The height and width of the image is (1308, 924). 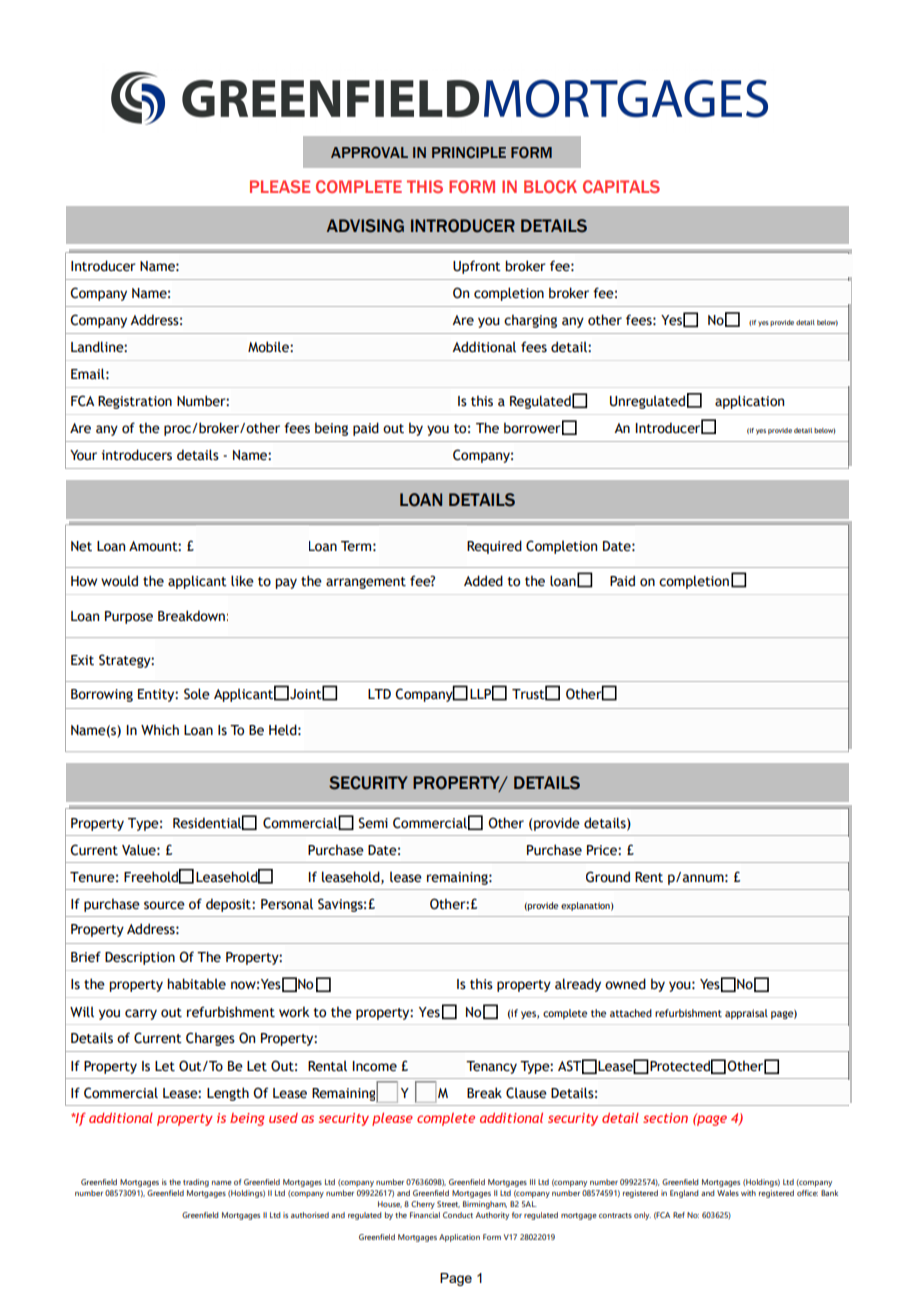 I want to click on Price, so click(x=603, y=850).
